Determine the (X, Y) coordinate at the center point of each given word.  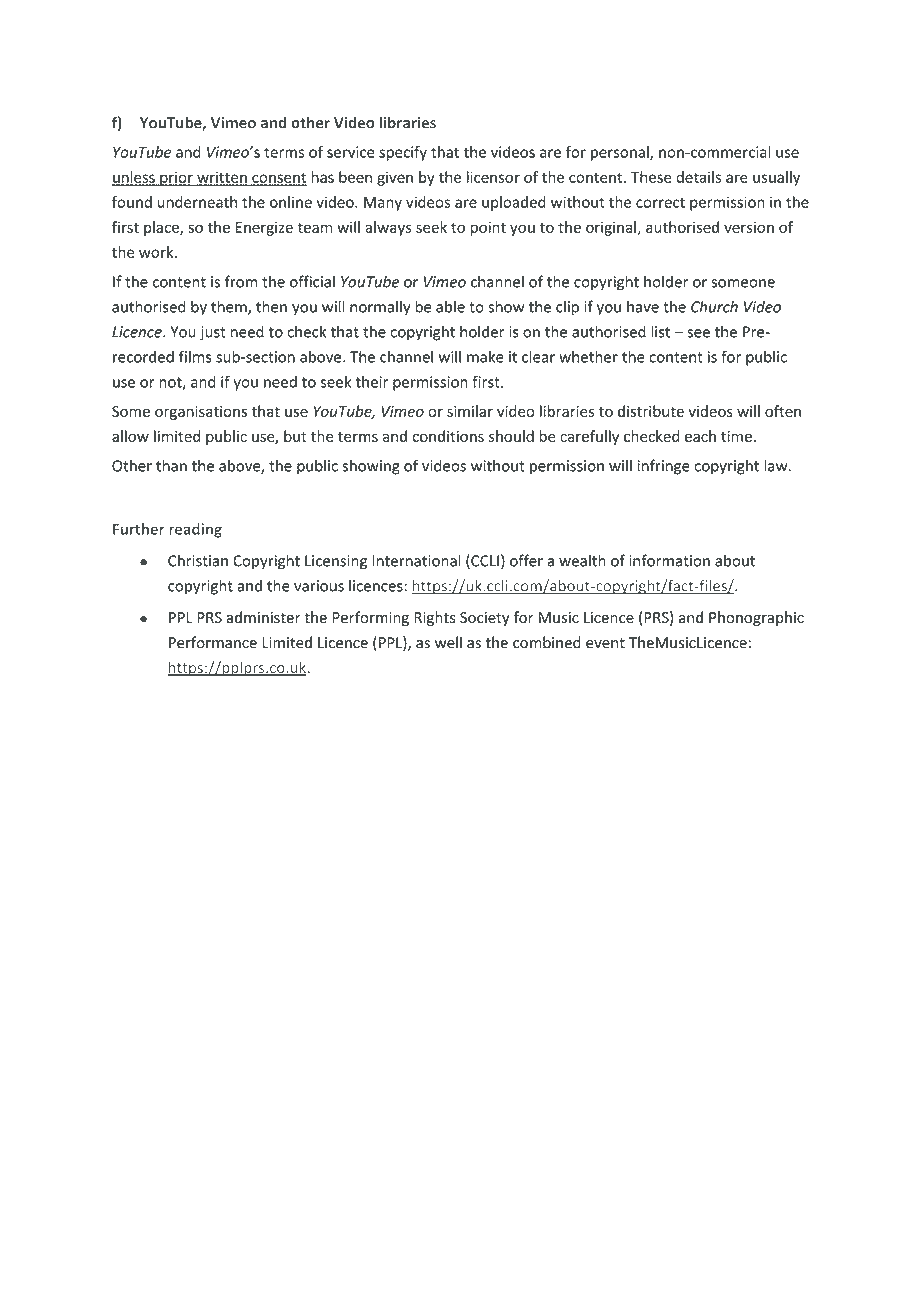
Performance (213, 642)
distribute (651, 411)
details (698, 177)
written (222, 178)
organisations (201, 413)
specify (403, 153)
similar (470, 411)
